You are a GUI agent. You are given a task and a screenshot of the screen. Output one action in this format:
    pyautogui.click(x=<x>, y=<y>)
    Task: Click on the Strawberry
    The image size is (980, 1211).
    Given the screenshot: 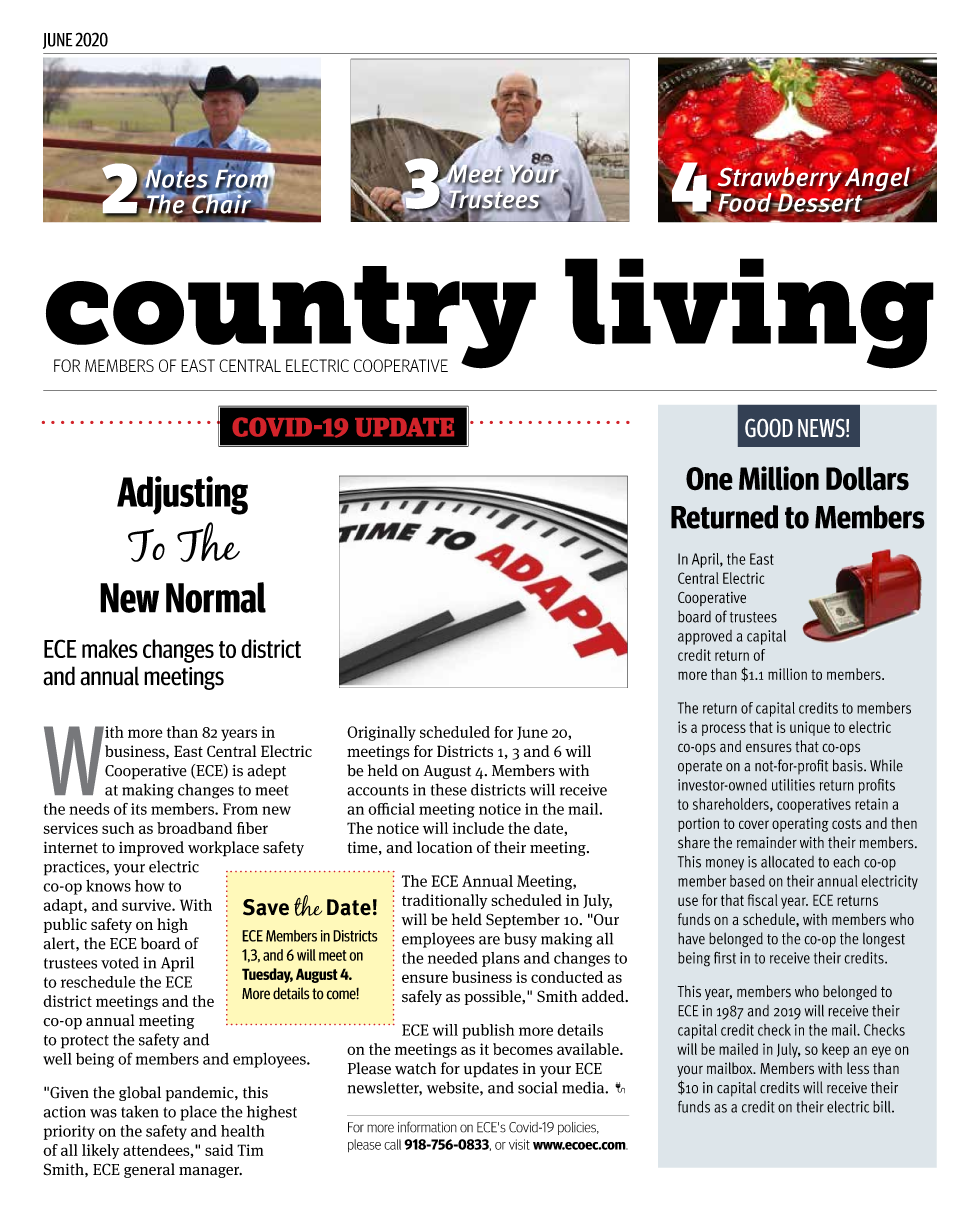 What is the action you would take?
    pyautogui.click(x=779, y=179)
